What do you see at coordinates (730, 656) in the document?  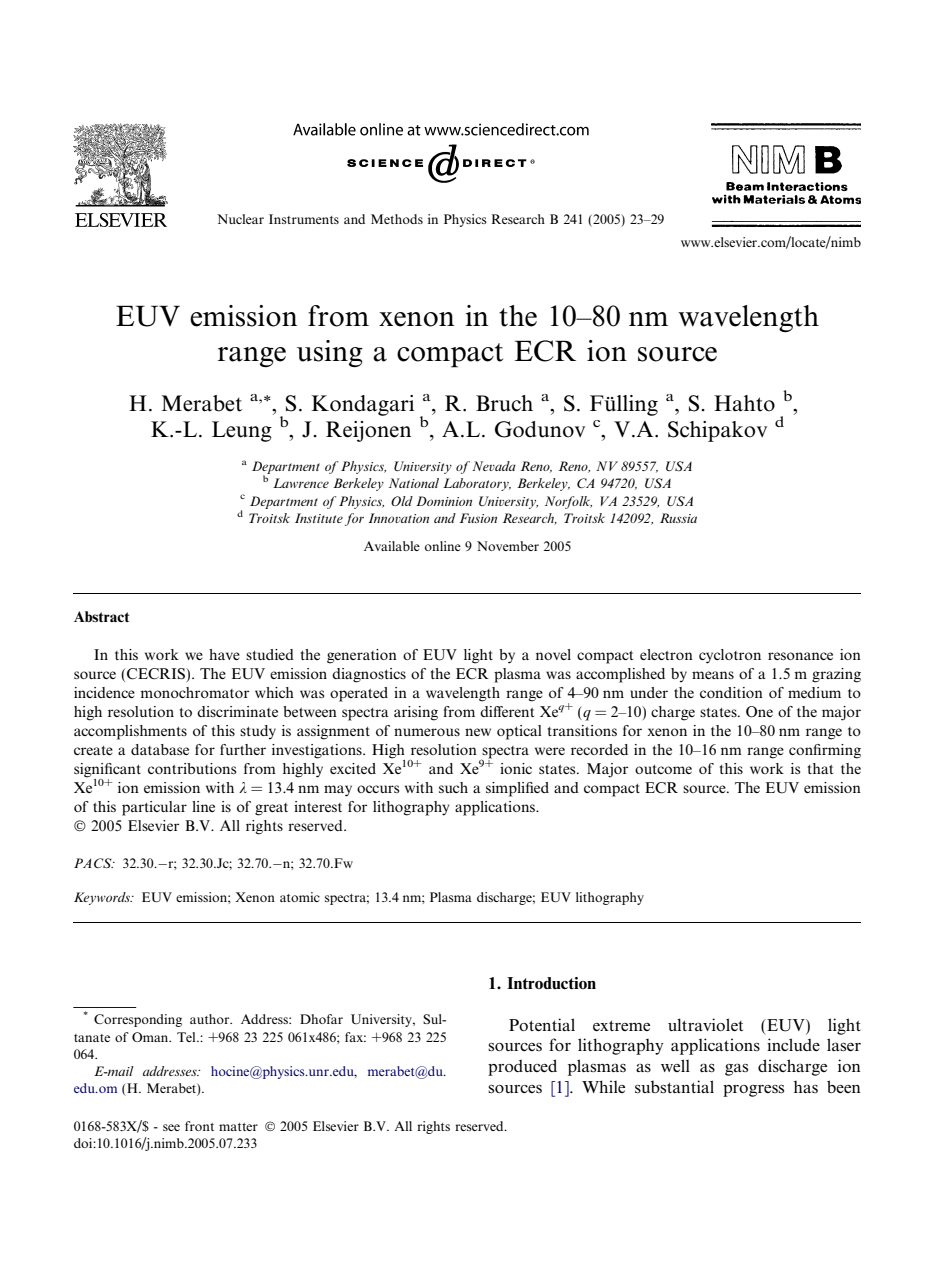 I see `cyclotron` at bounding box center [730, 656].
